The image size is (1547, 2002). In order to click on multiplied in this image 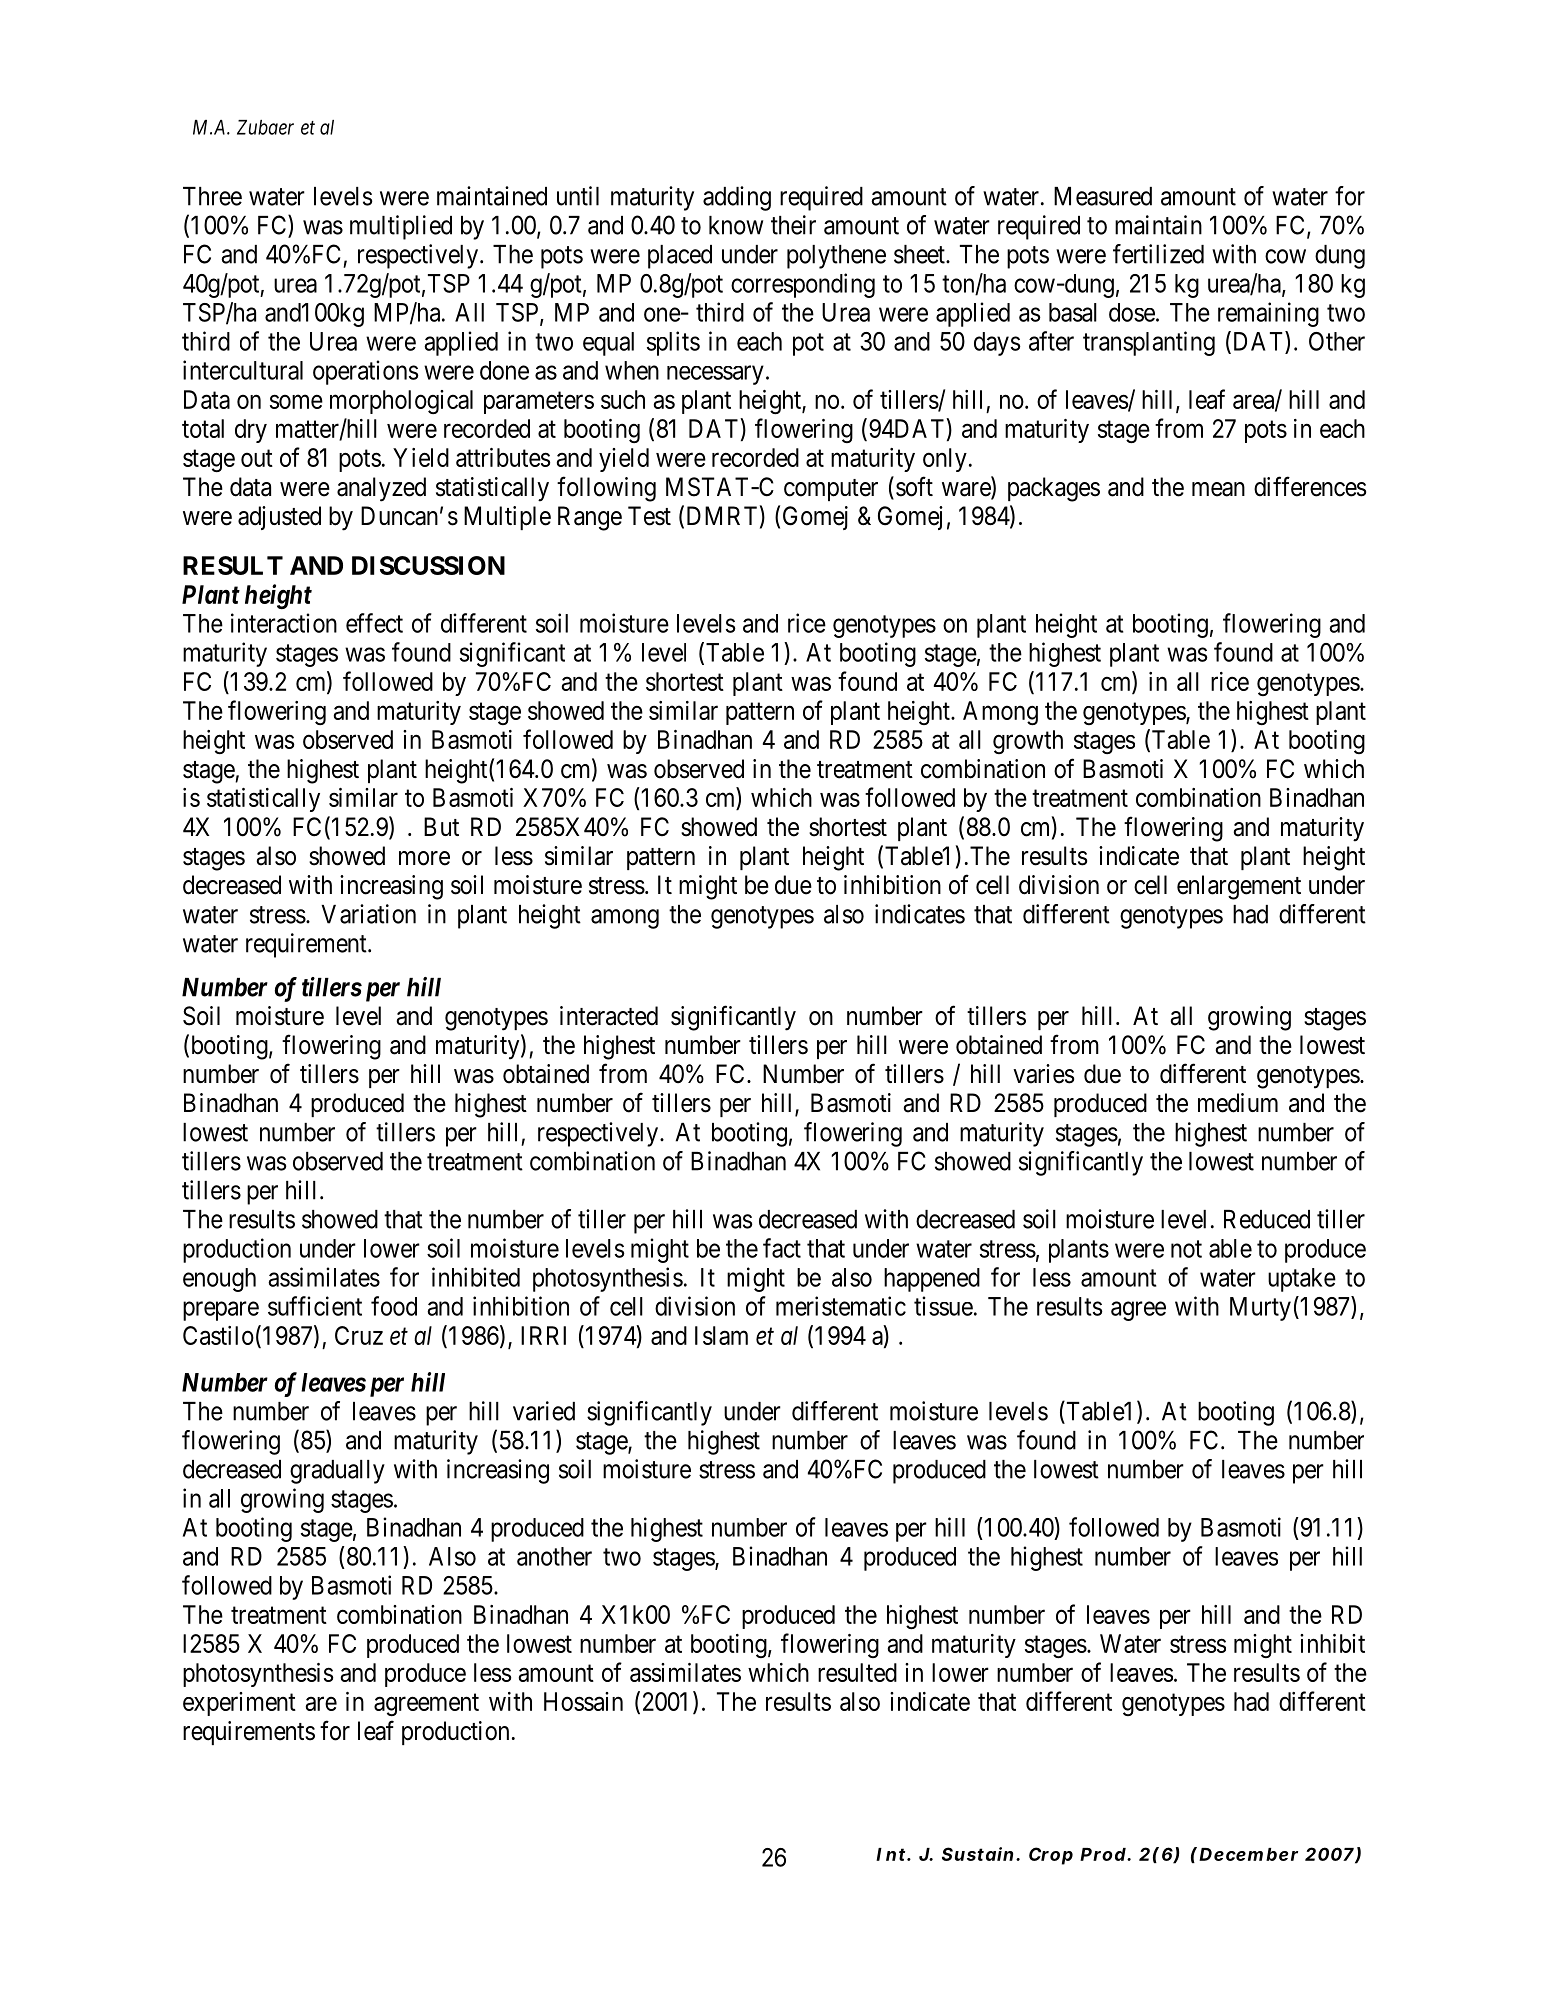, I will do `click(401, 227)`.
